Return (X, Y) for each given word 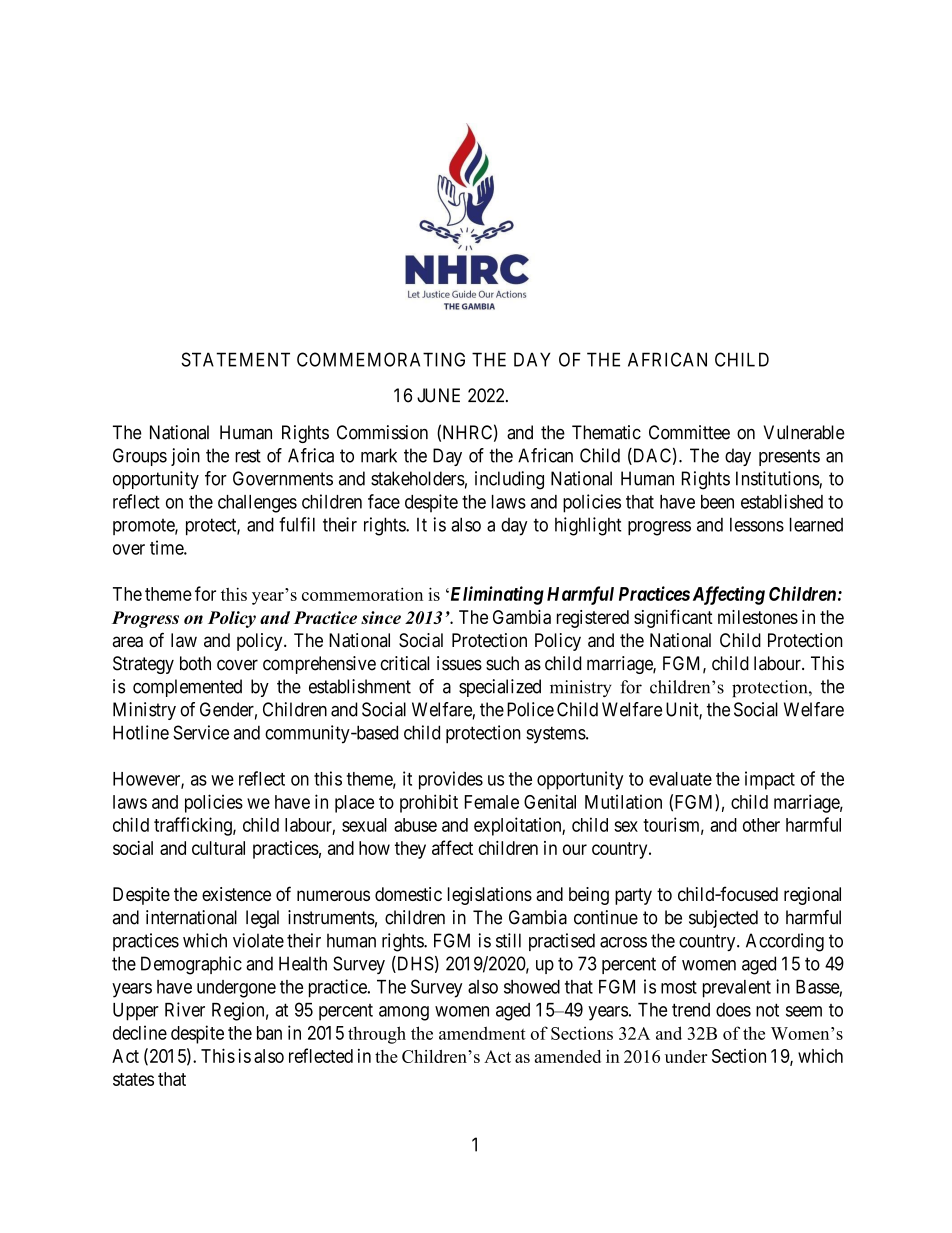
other (761, 825)
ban (269, 1033)
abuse (415, 825)
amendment (482, 1033)
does (733, 1010)
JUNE (438, 395)
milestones (758, 617)
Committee (689, 432)
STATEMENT (235, 359)
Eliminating (496, 595)
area (128, 642)
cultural (218, 848)
